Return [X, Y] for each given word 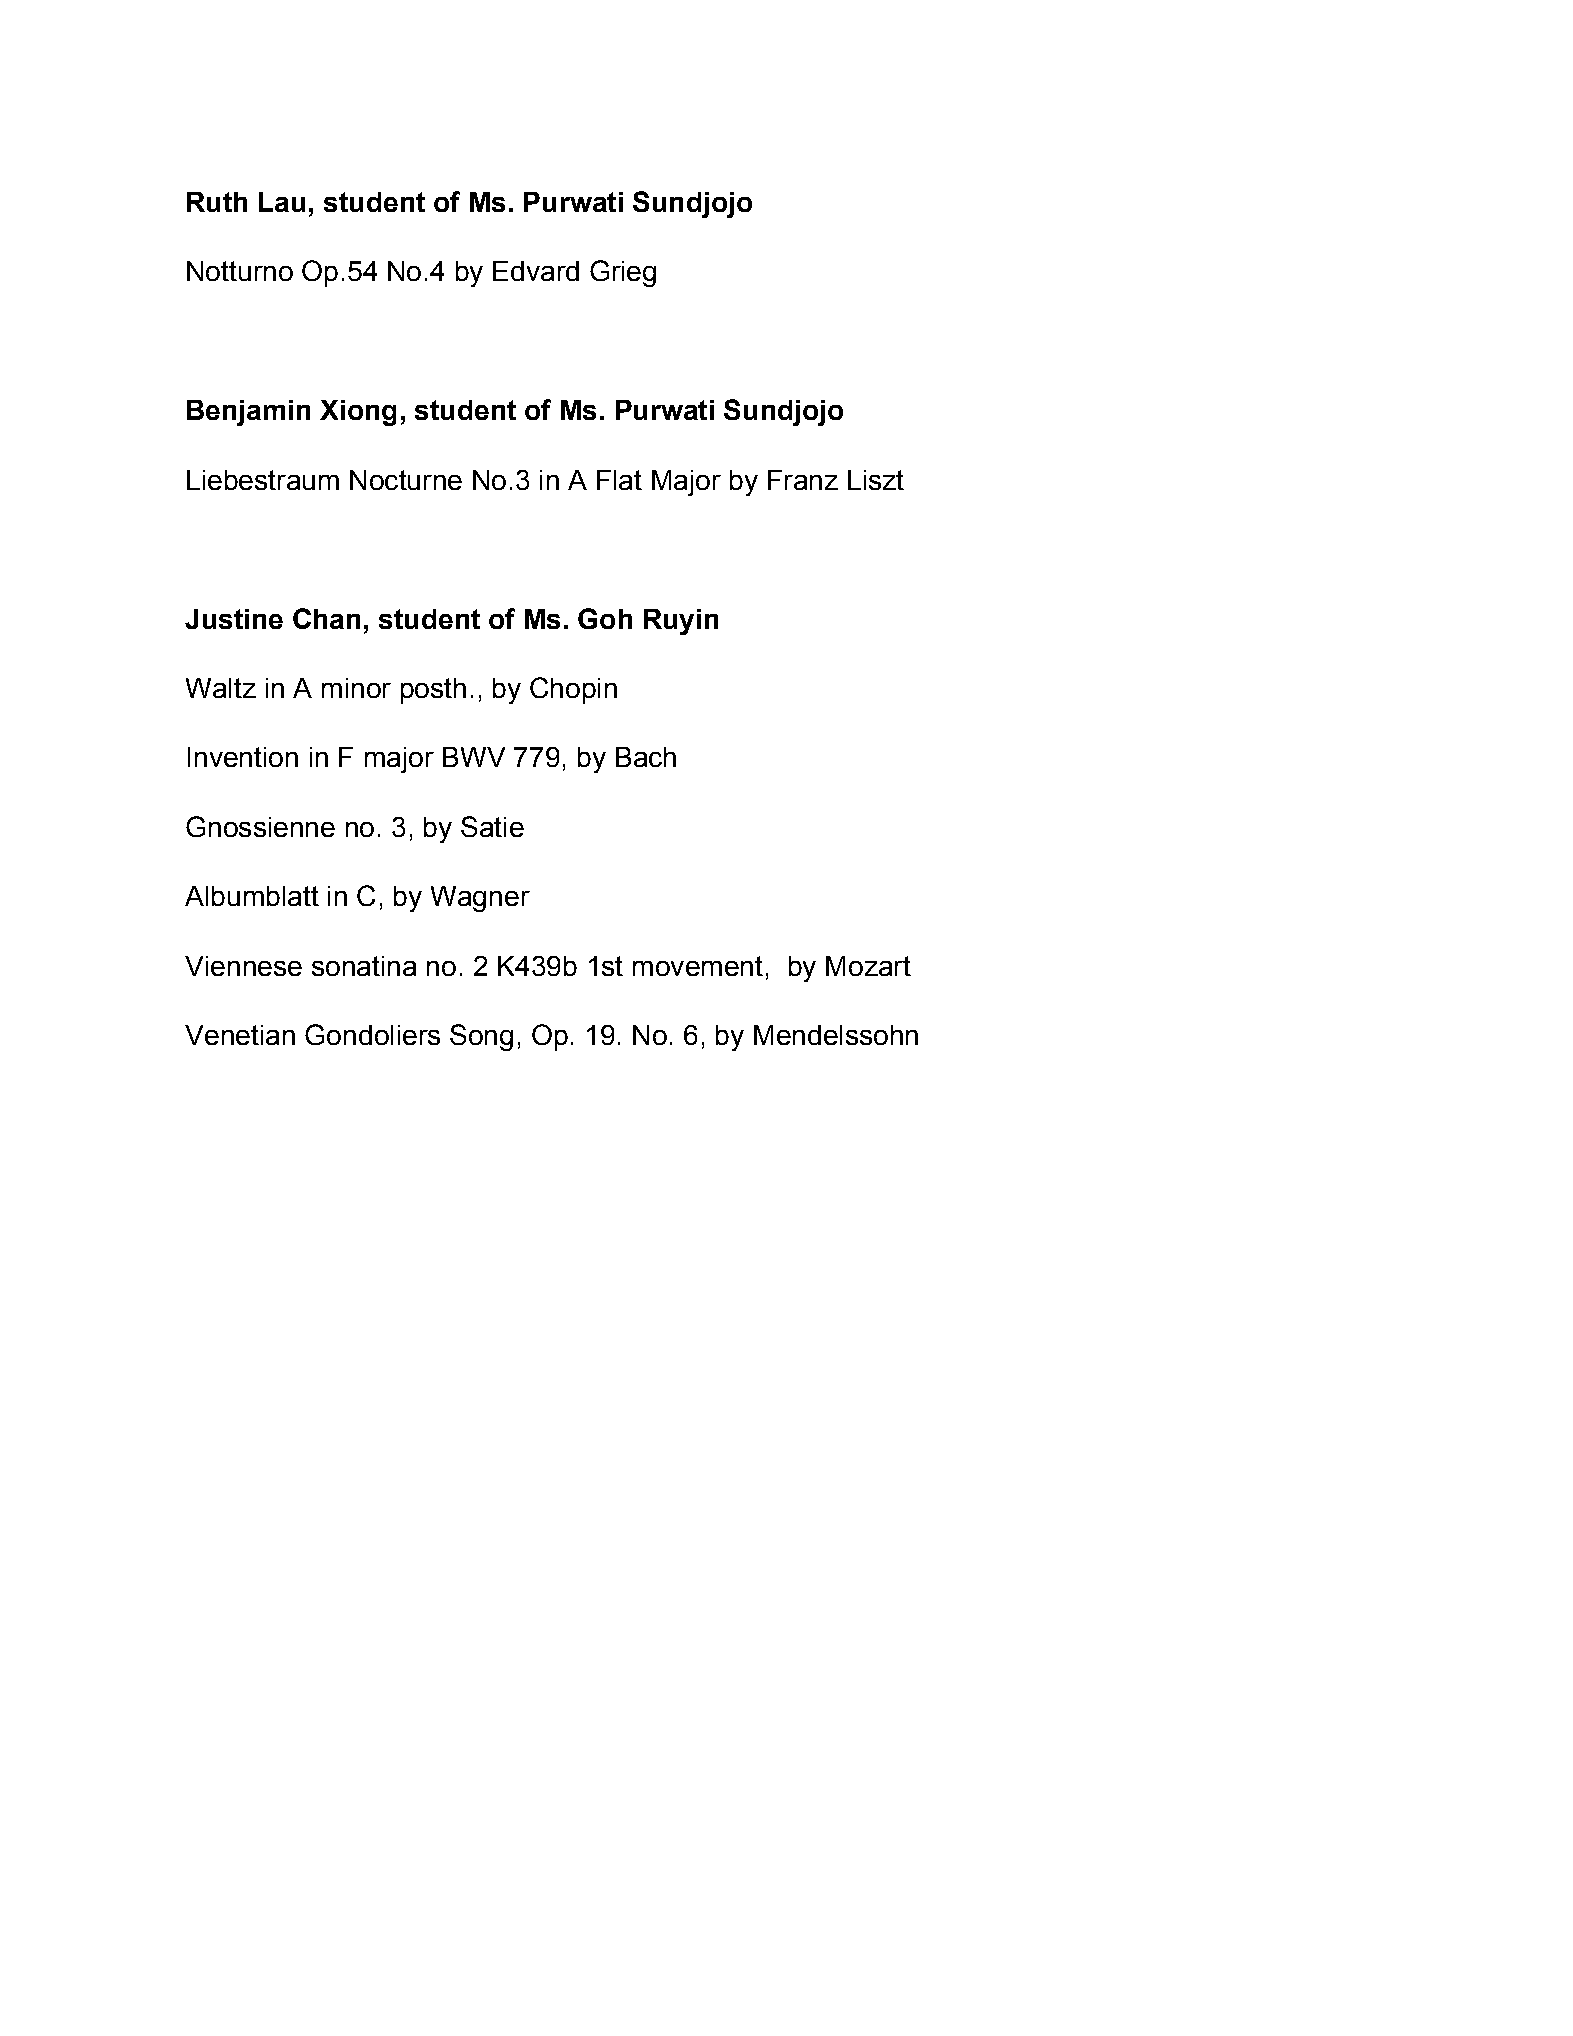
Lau [282, 202]
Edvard [536, 271]
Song [481, 1037]
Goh [605, 618]
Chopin [573, 690]
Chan [326, 618]
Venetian [240, 1035]
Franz [803, 480]
